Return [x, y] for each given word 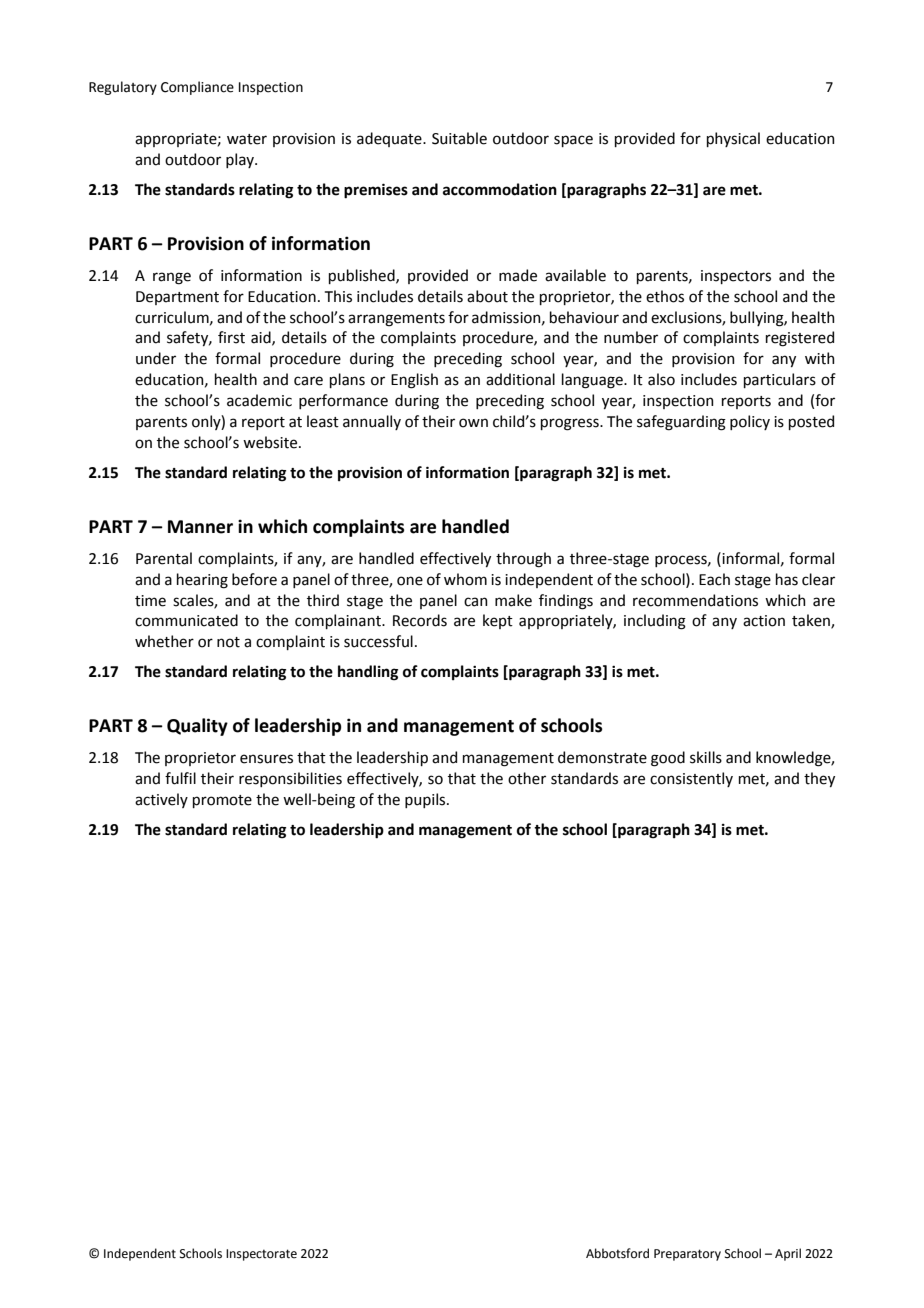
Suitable [459, 138]
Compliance [197, 88]
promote [222, 801]
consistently [691, 779]
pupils [426, 800]
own [473, 423]
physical [733, 139]
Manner [200, 527]
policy [750, 422]
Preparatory [687, 1255]
